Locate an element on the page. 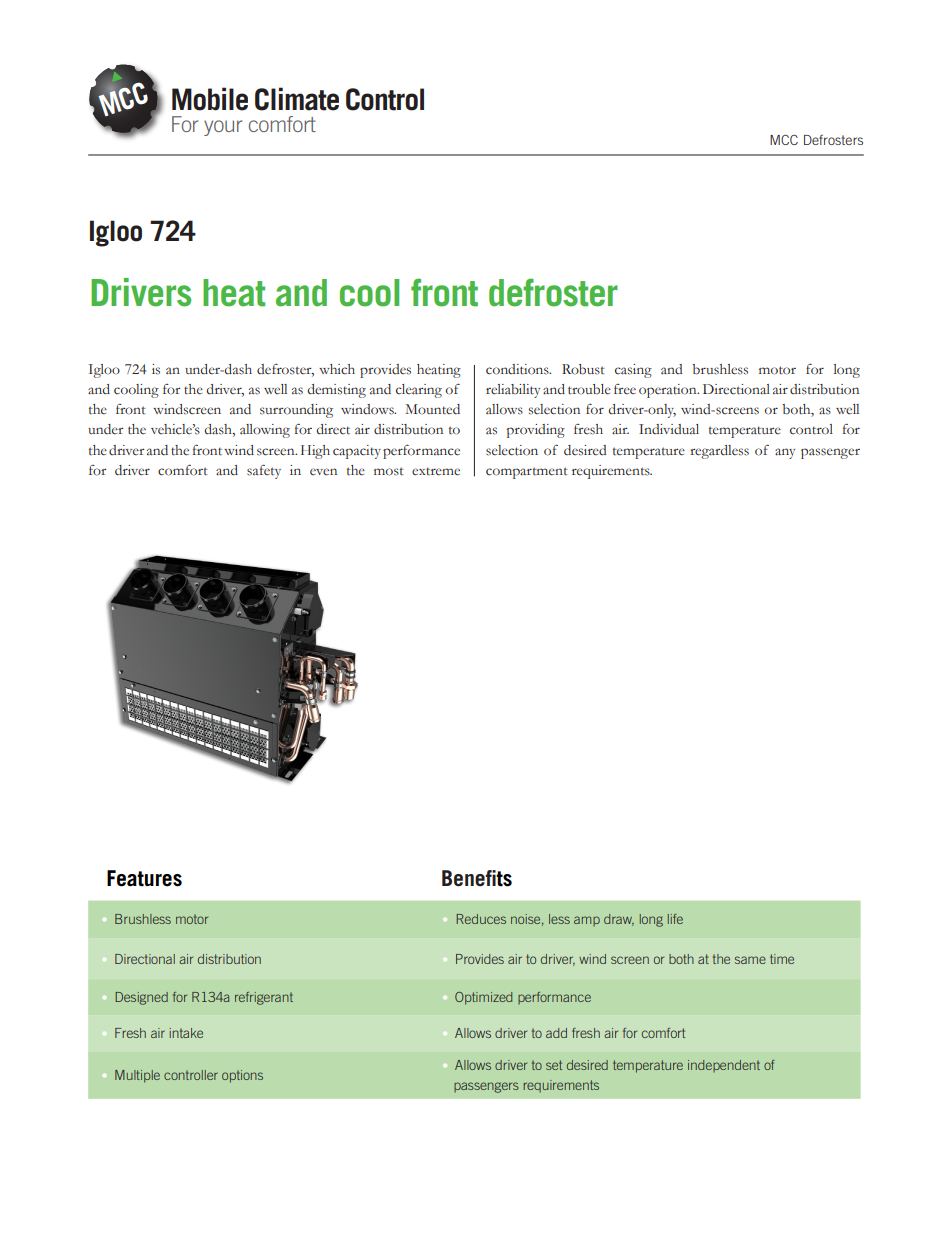 This document has height=1233, width=952. your is located at coordinates (223, 128).
